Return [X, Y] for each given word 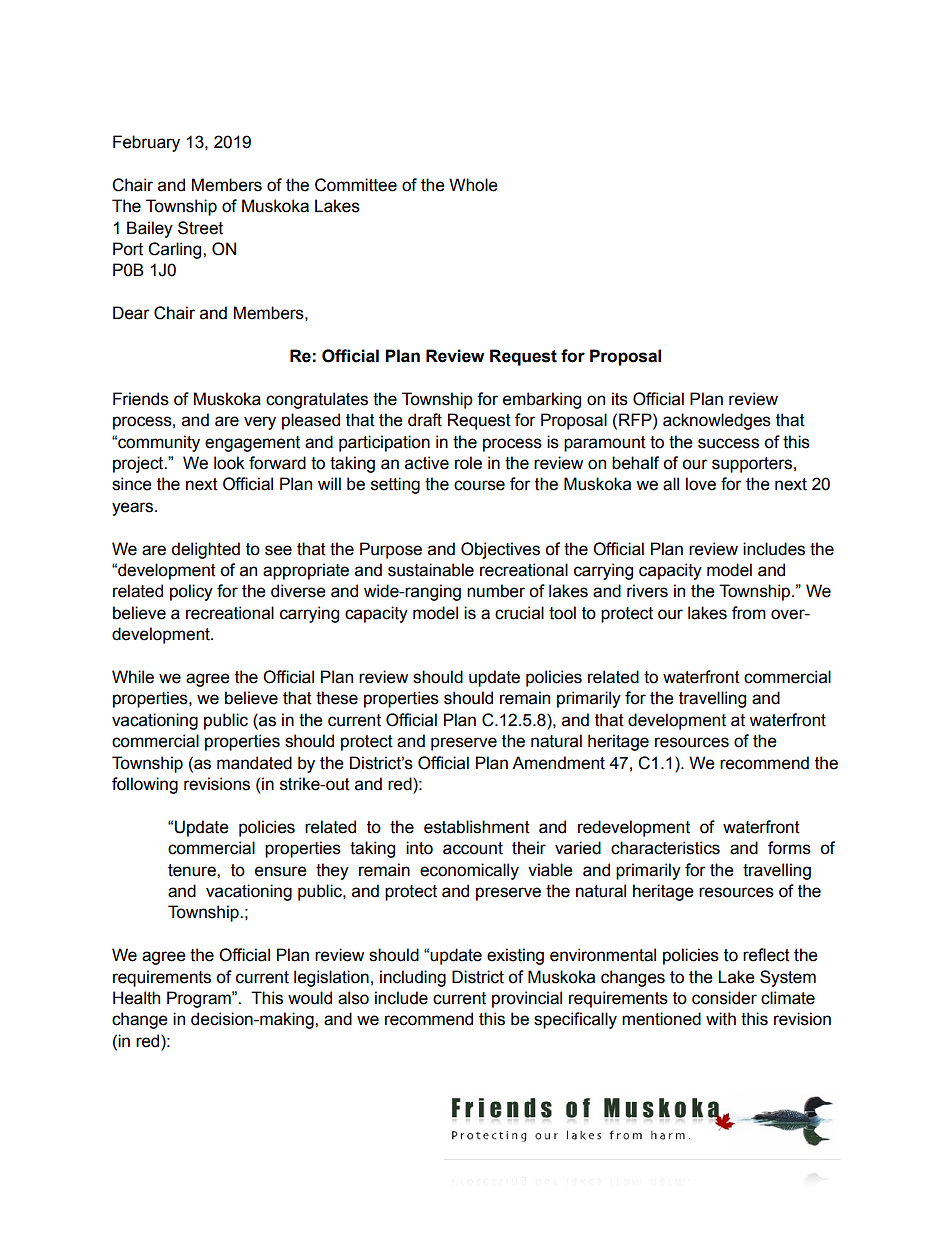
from [749, 613]
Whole [473, 185]
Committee [356, 185]
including [413, 978]
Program [200, 999]
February [146, 143]
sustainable [431, 570]
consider [724, 998]
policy [191, 592]
